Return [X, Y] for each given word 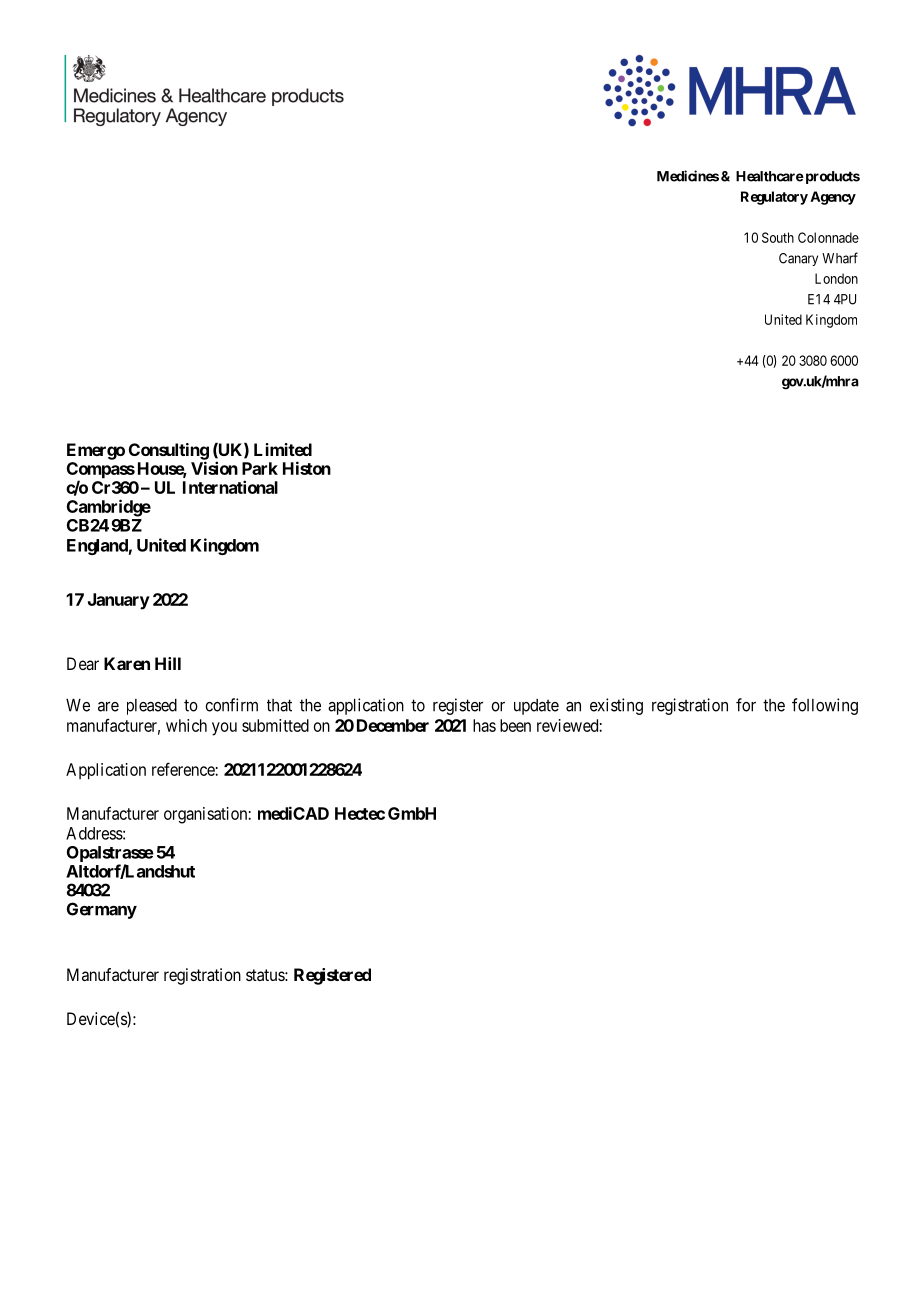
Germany [102, 910]
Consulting [169, 452]
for [746, 705]
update [536, 707]
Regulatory [774, 198]
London [836, 278]
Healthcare [770, 176]
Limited [283, 449]
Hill [168, 663]
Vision [214, 468]
